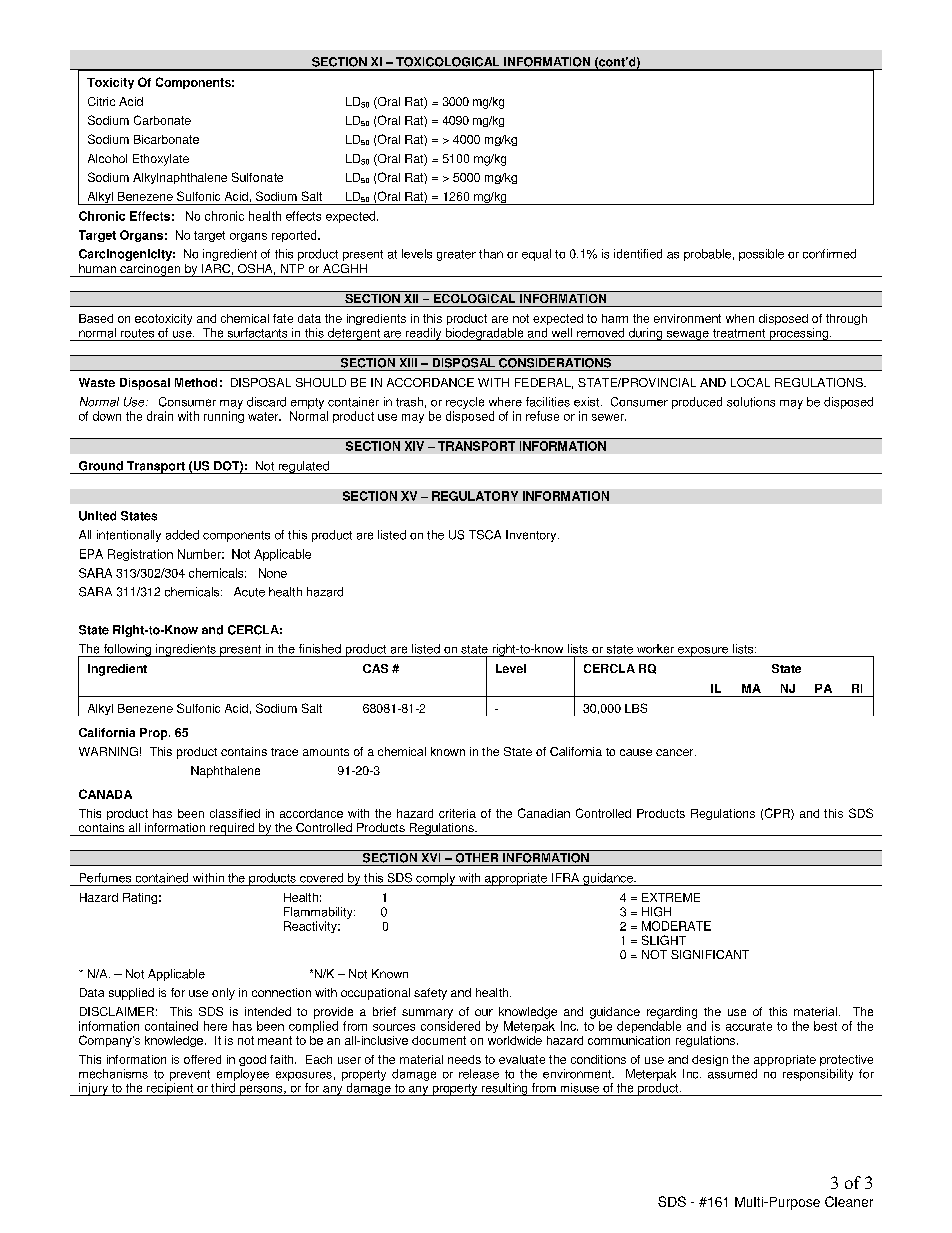 The image size is (952, 1233). Describe the element at coordinates (107, 158) in the page. I see `Alcohol` at that location.
